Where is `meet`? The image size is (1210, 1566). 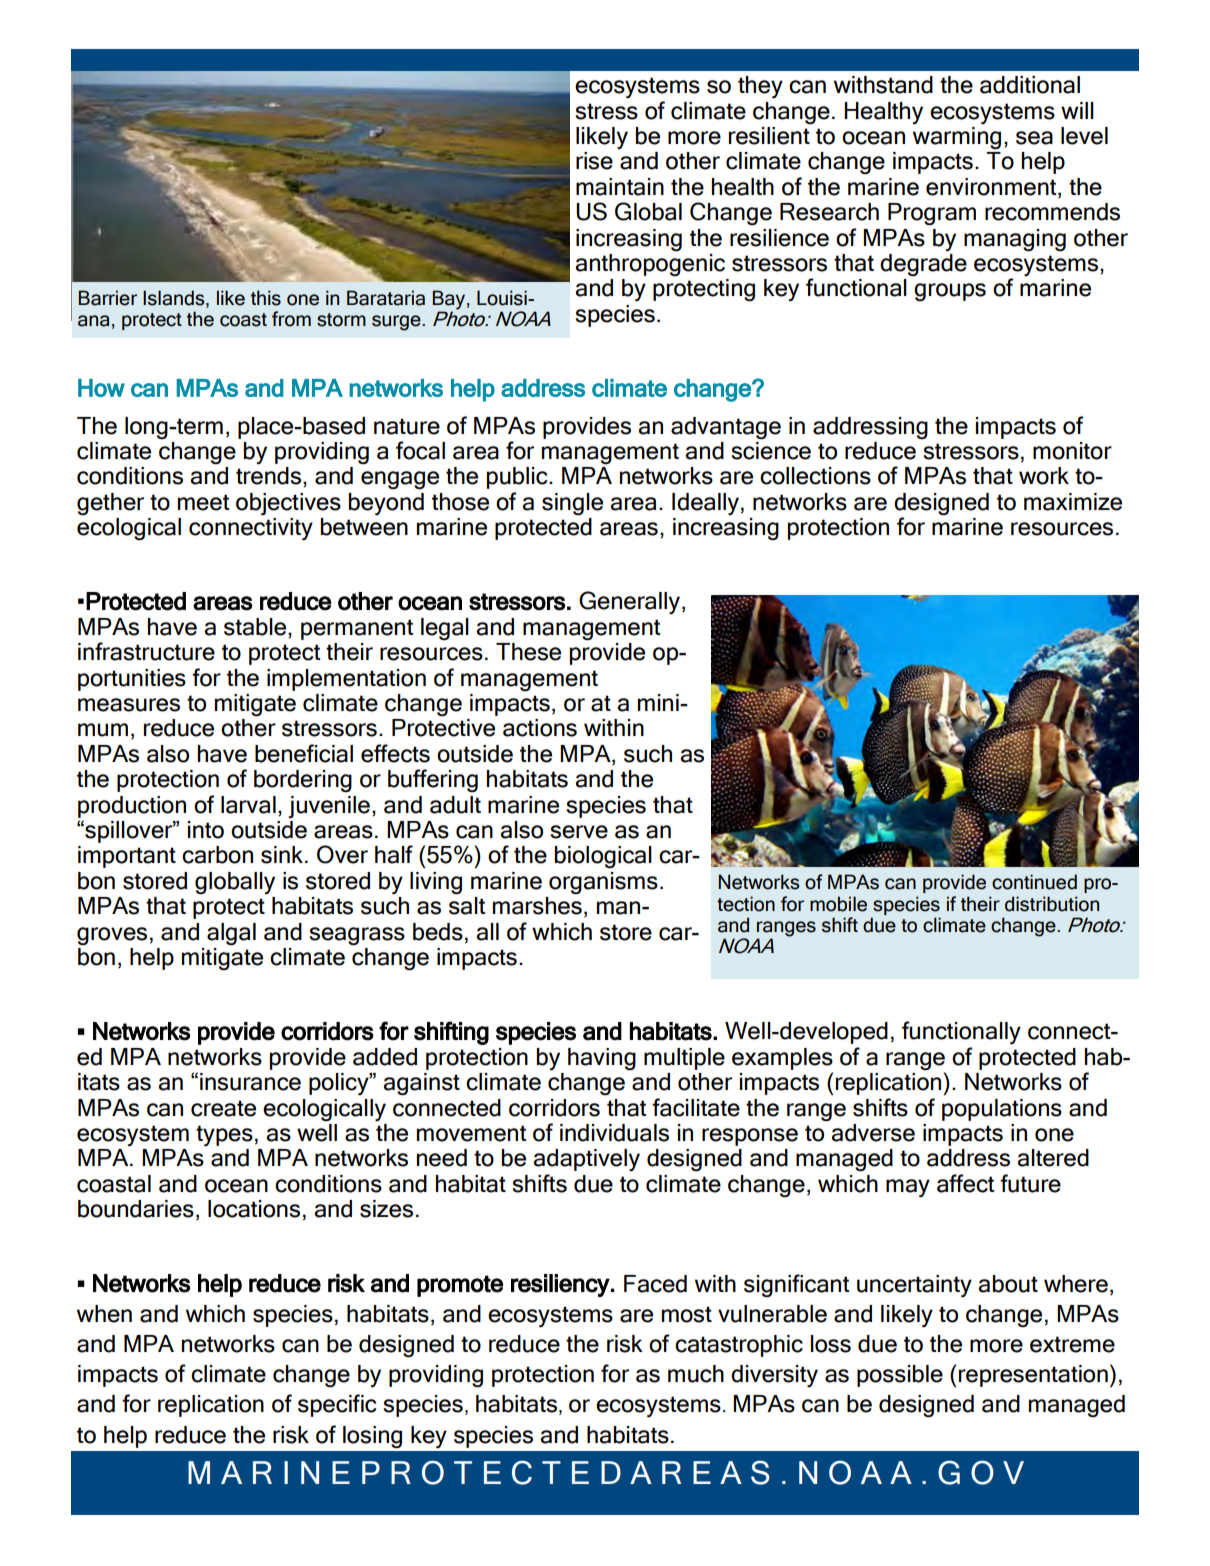
meet is located at coordinates (203, 502).
